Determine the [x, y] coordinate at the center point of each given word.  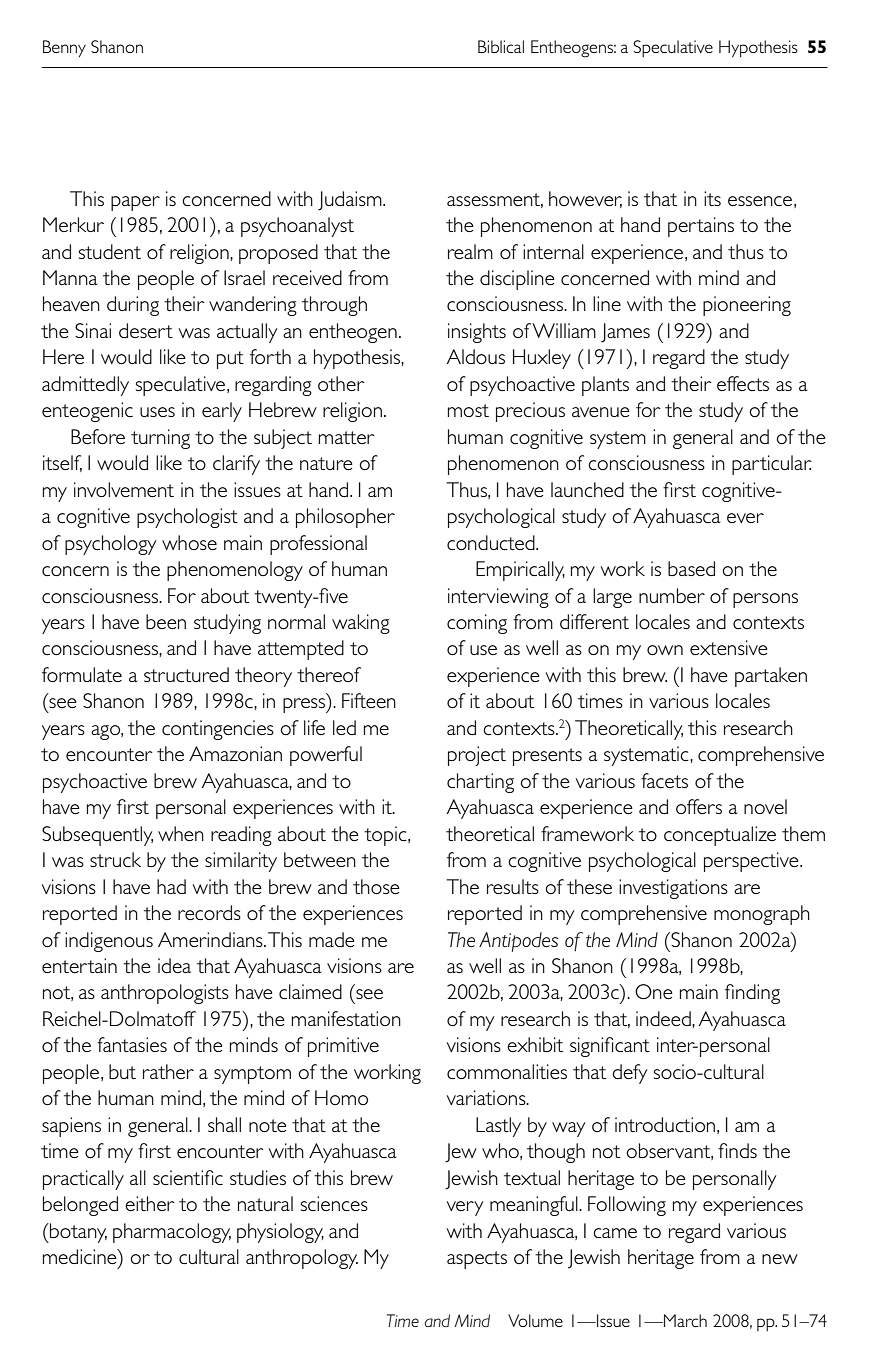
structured [186, 674]
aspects [477, 1260]
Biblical [501, 46]
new [780, 1259]
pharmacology [172, 1233]
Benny [64, 48]
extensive [729, 647]
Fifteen [369, 700]
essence [760, 201]
